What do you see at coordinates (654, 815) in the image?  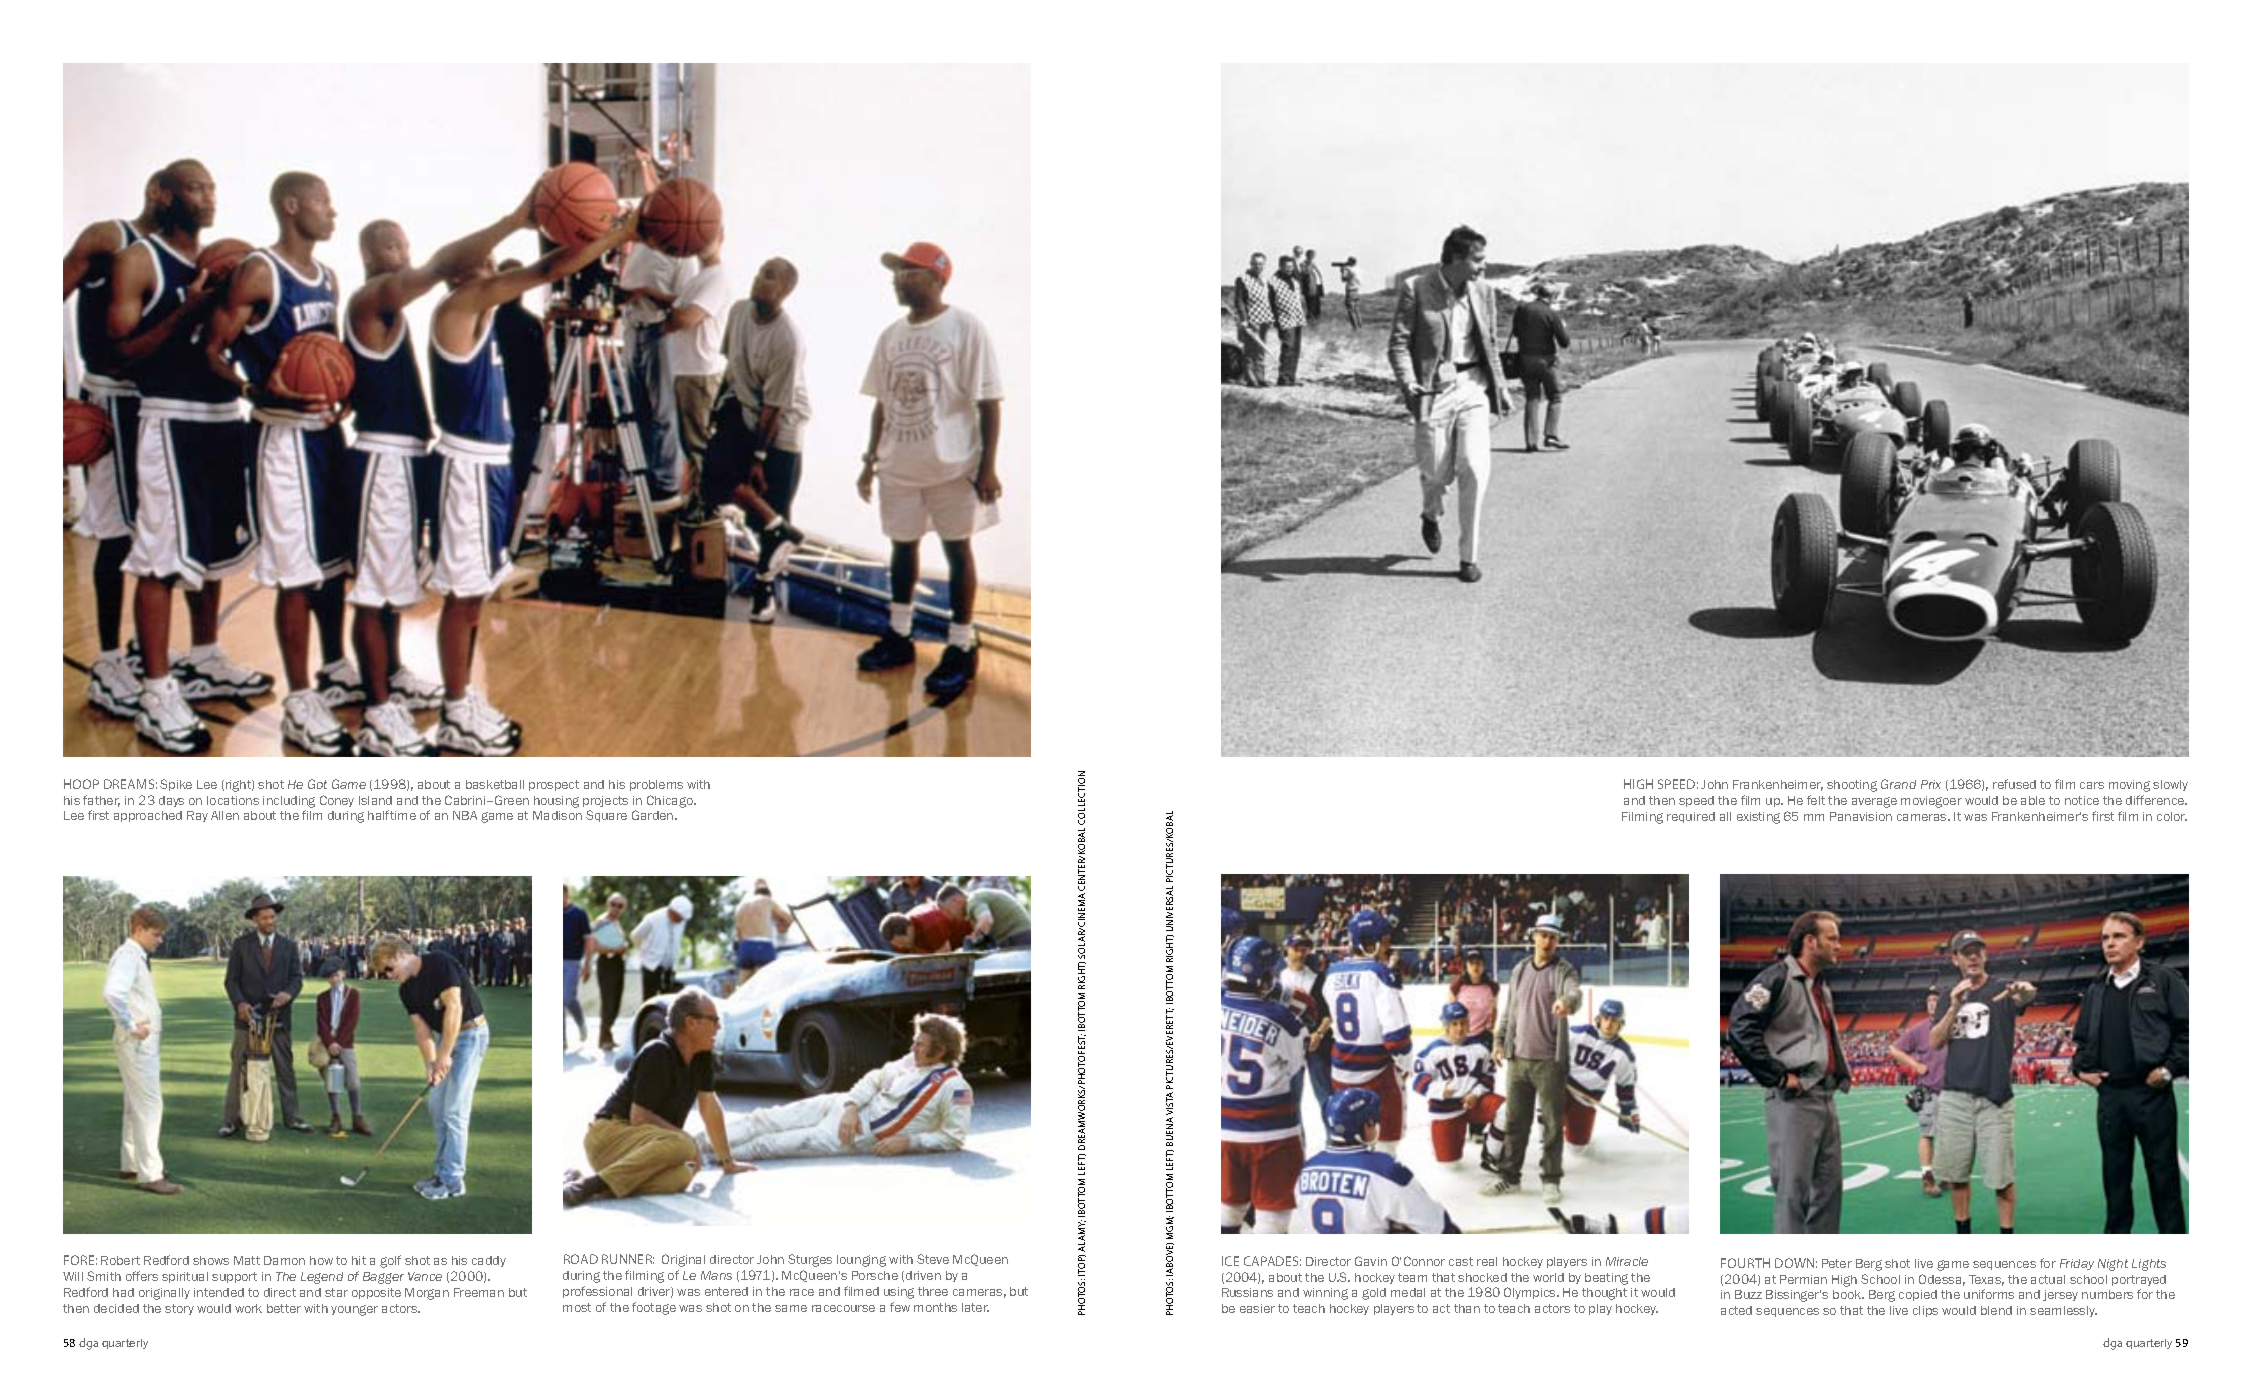 I see `Garden` at bounding box center [654, 815].
